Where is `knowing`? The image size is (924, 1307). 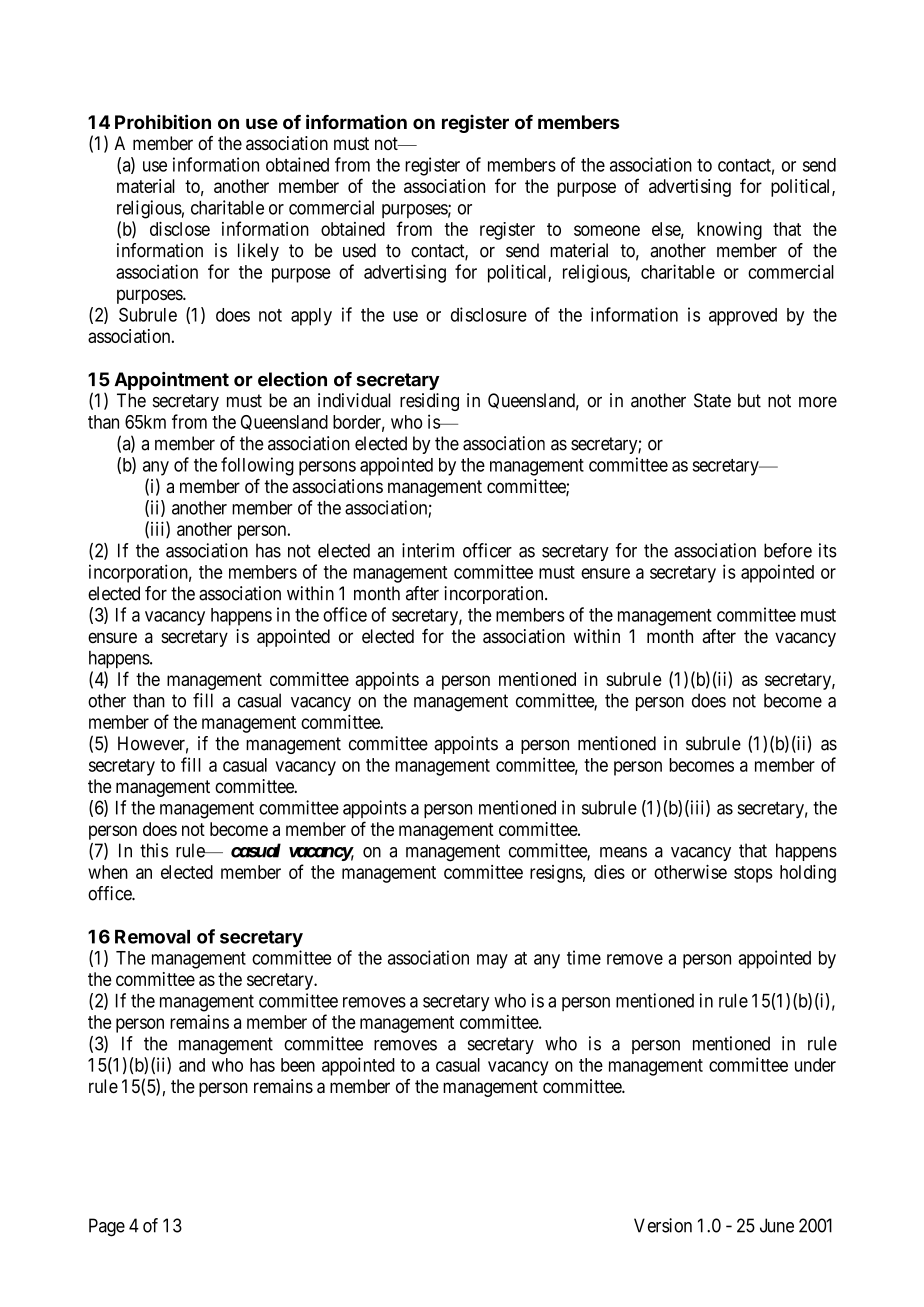
knowing is located at coordinates (729, 231).
